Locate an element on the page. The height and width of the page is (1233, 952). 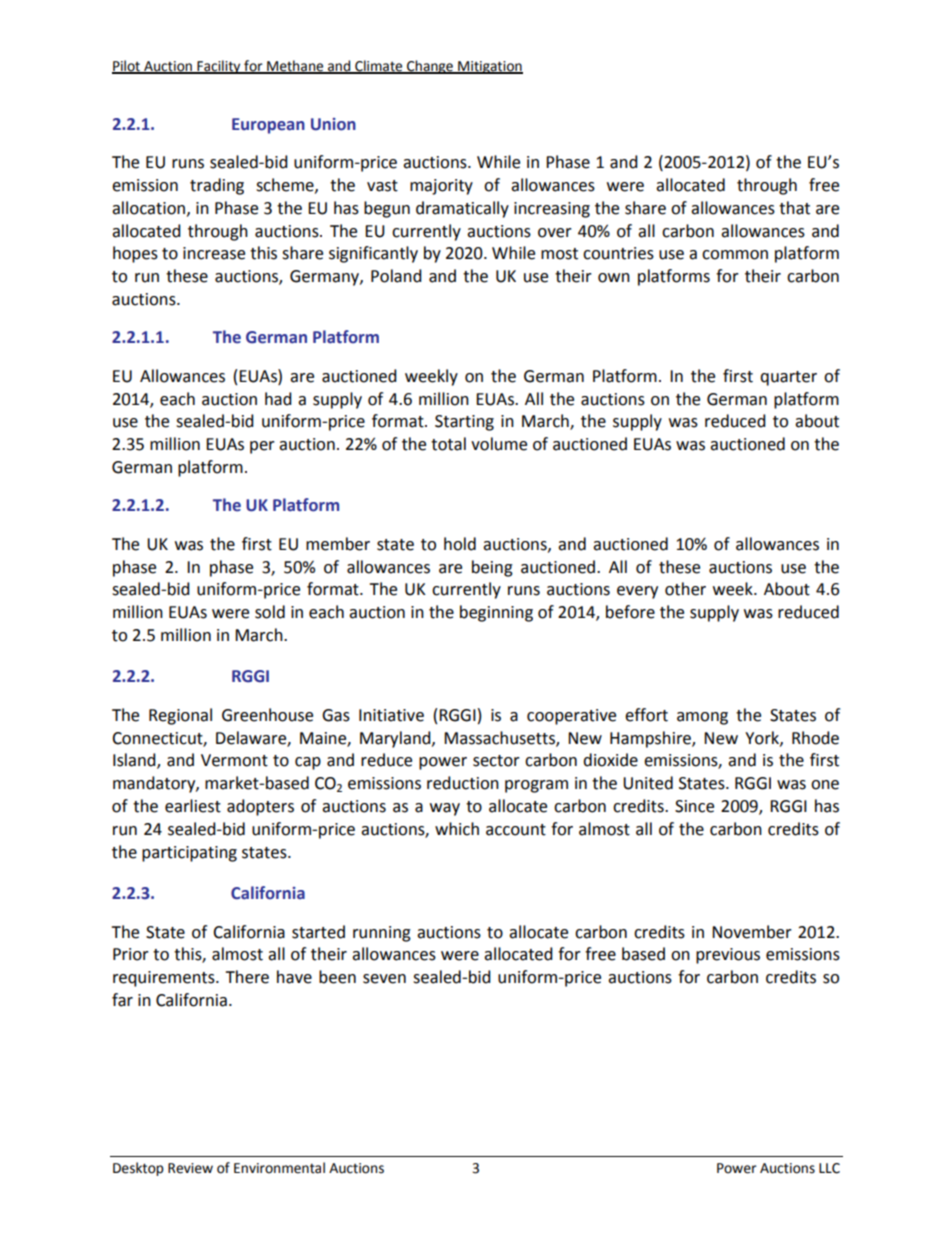
had is located at coordinates (278, 399).
